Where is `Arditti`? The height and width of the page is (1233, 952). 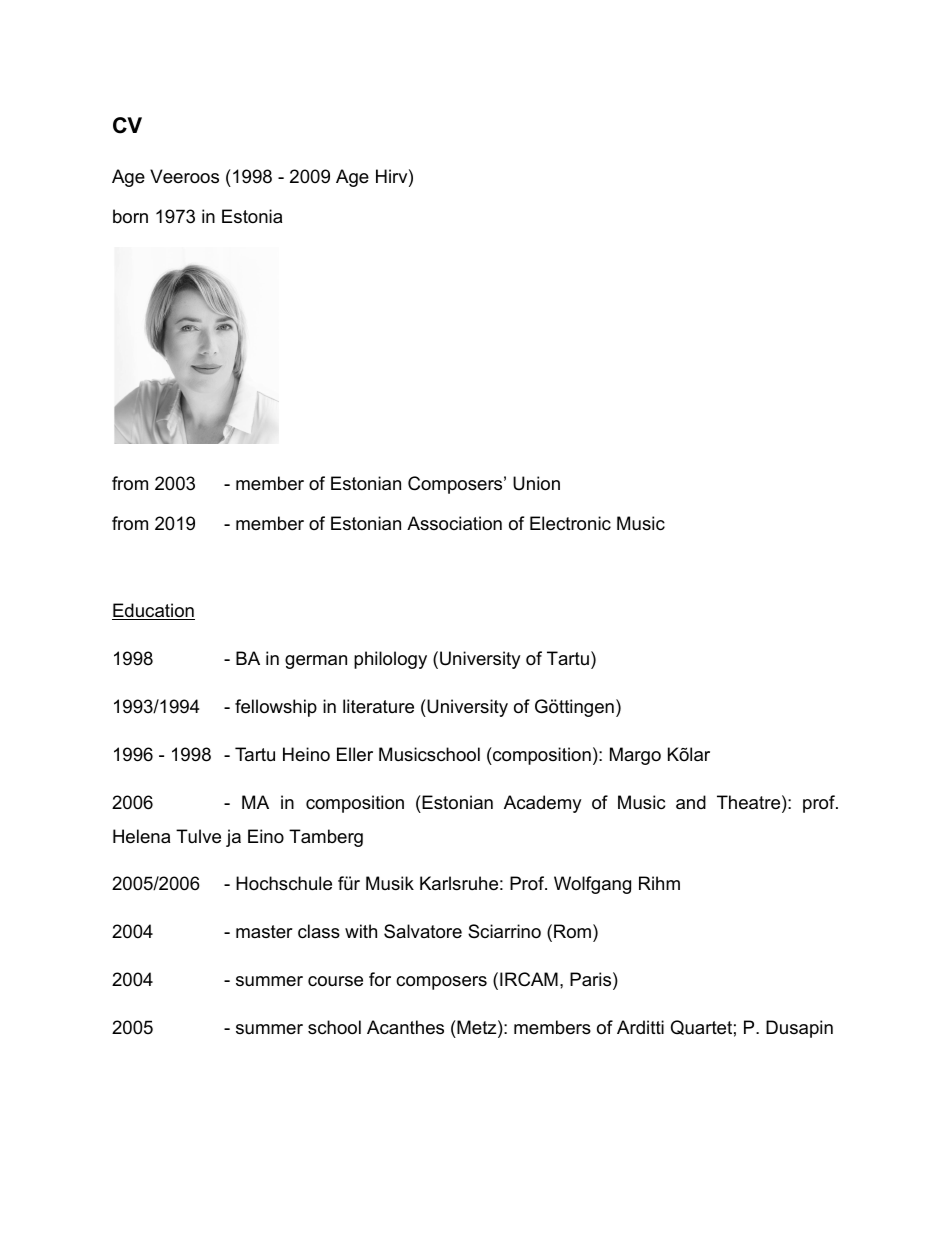
Arditti is located at coordinates (640, 1027).
